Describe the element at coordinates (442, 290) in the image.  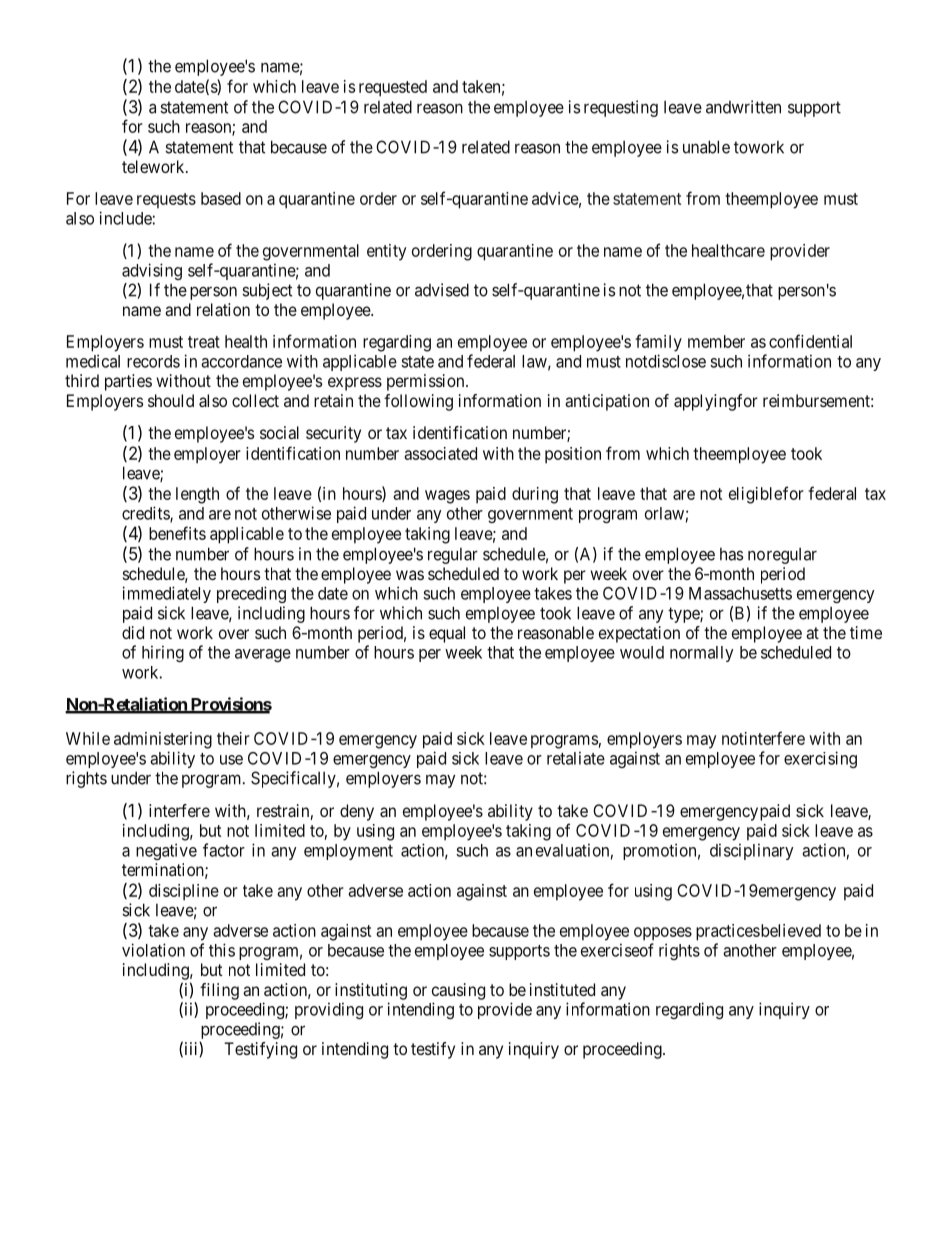
I see `advised` at that location.
